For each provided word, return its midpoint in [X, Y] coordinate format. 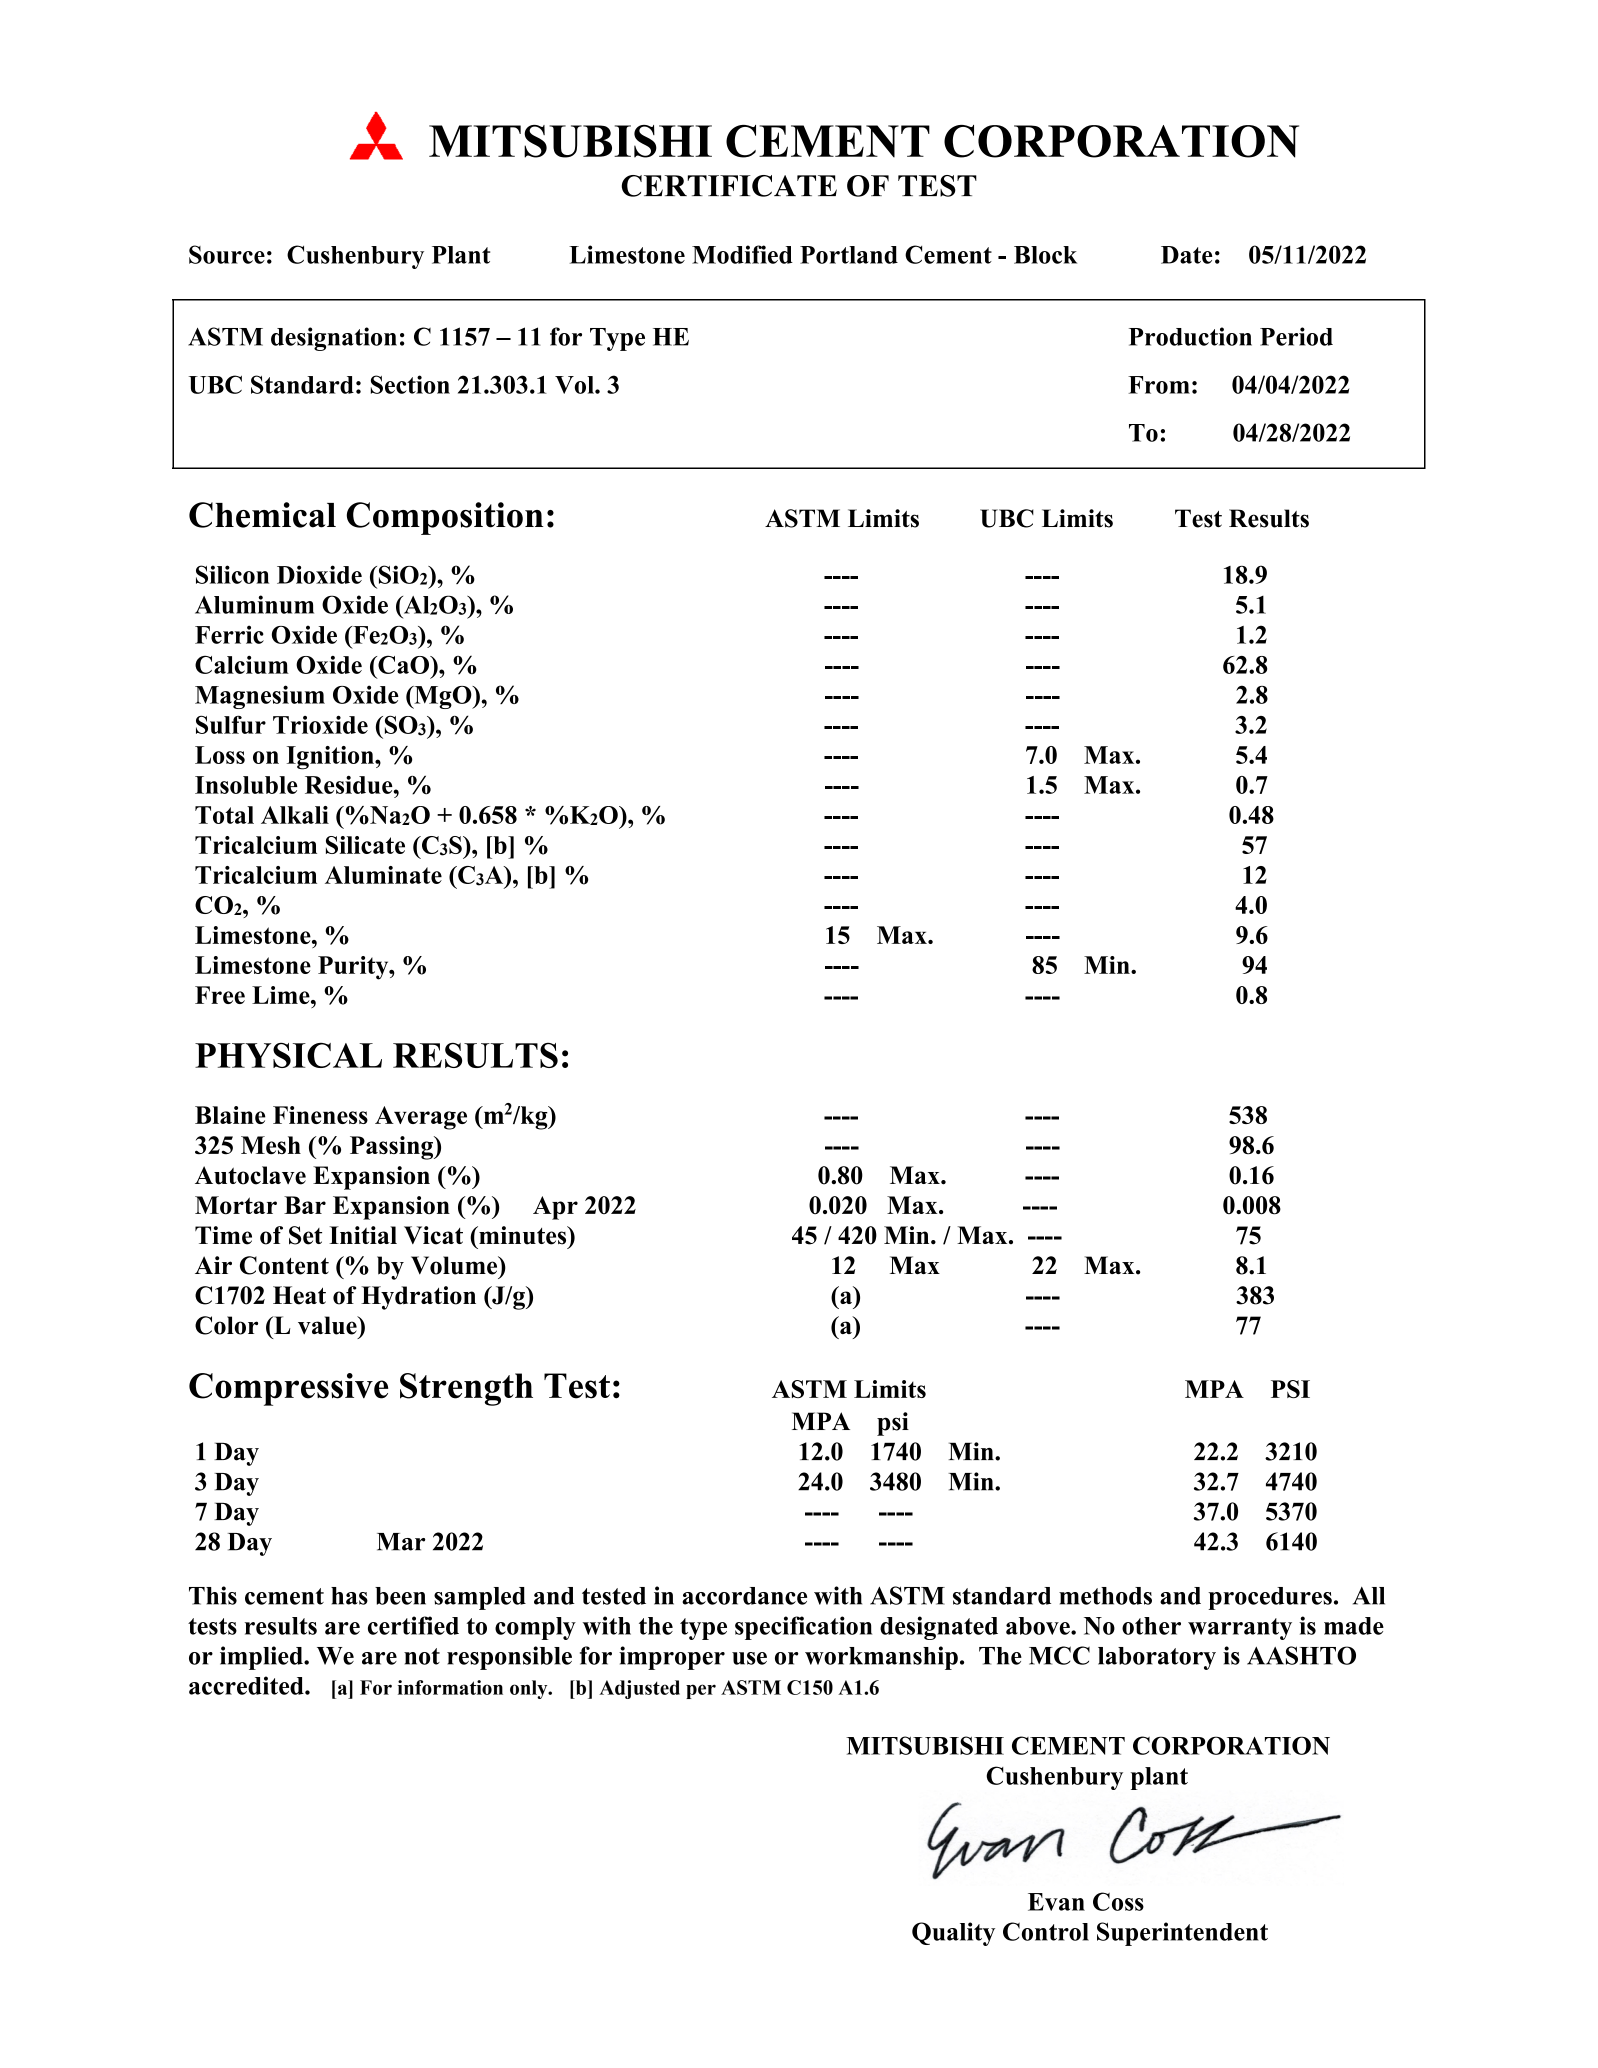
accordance [744, 1596]
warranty [1240, 1629]
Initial [363, 1235]
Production [1190, 336]
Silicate [365, 845]
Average [421, 1118]
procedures [1270, 1598]
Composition [445, 518]
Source [227, 254]
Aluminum [254, 604]
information [450, 1687]
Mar [401, 1542]
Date [1187, 255]
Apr [555, 1208]
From [1159, 385]
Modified [742, 254]
